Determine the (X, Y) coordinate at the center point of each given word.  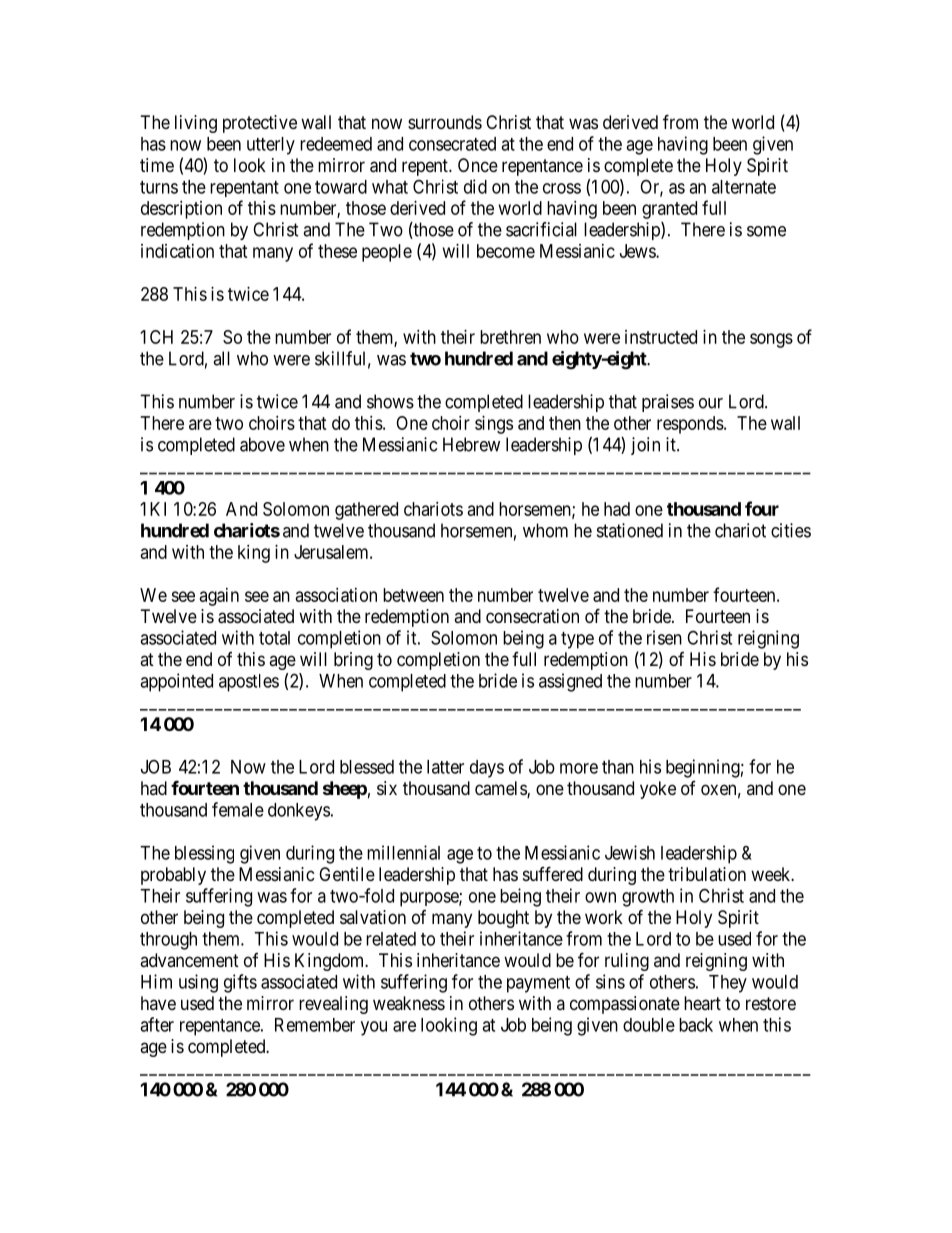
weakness (409, 1003)
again (219, 597)
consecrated (452, 144)
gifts (240, 983)
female (238, 809)
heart (702, 1003)
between (413, 595)
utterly (271, 146)
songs (771, 340)
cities (791, 530)
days (487, 769)
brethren (510, 337)
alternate (744, 187)
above (262, 444)
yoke (658, 790)
